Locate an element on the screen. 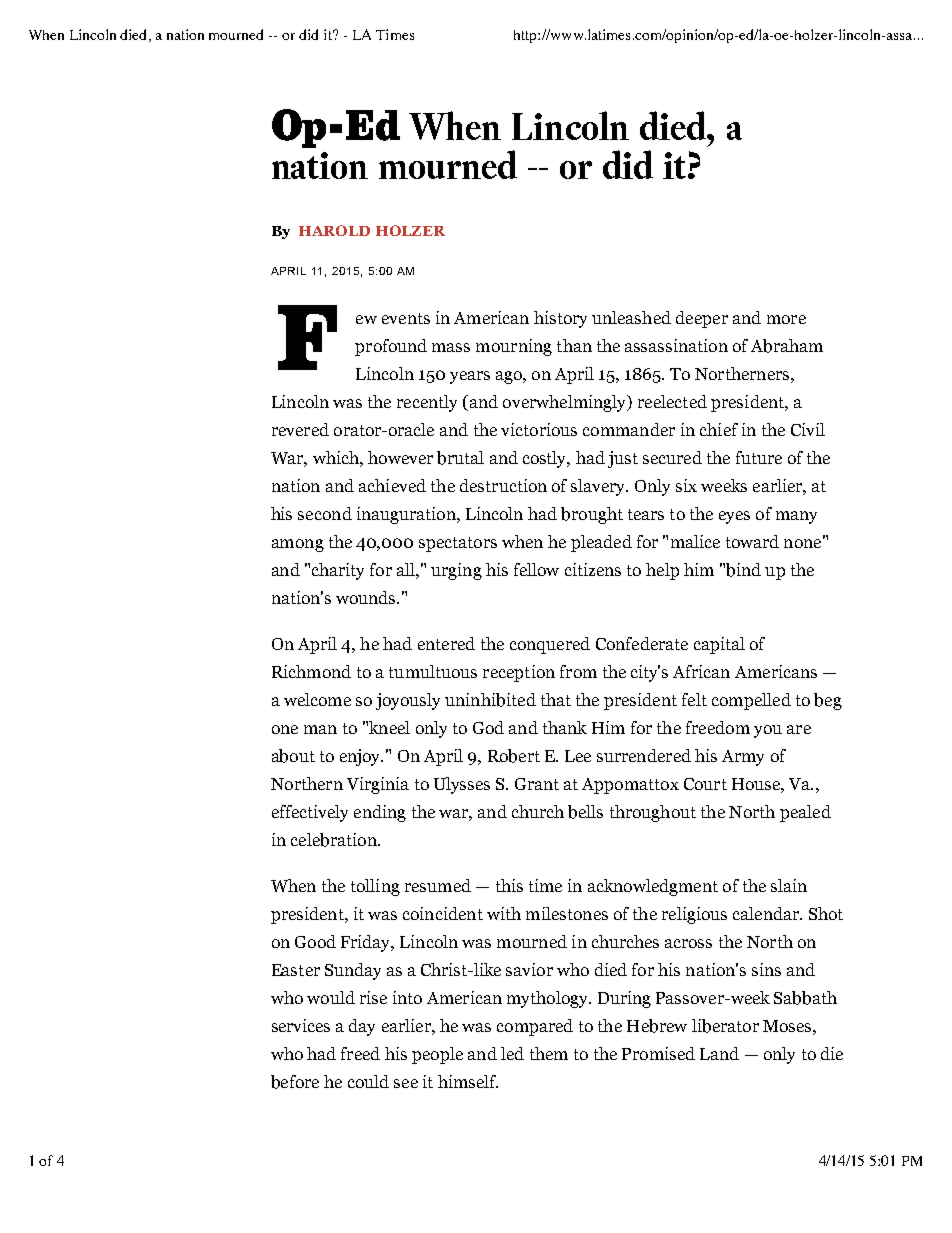 Image resolution: width=952 pixels, height=1233 pixels. Richmond is located at coordinates (311, 671).
